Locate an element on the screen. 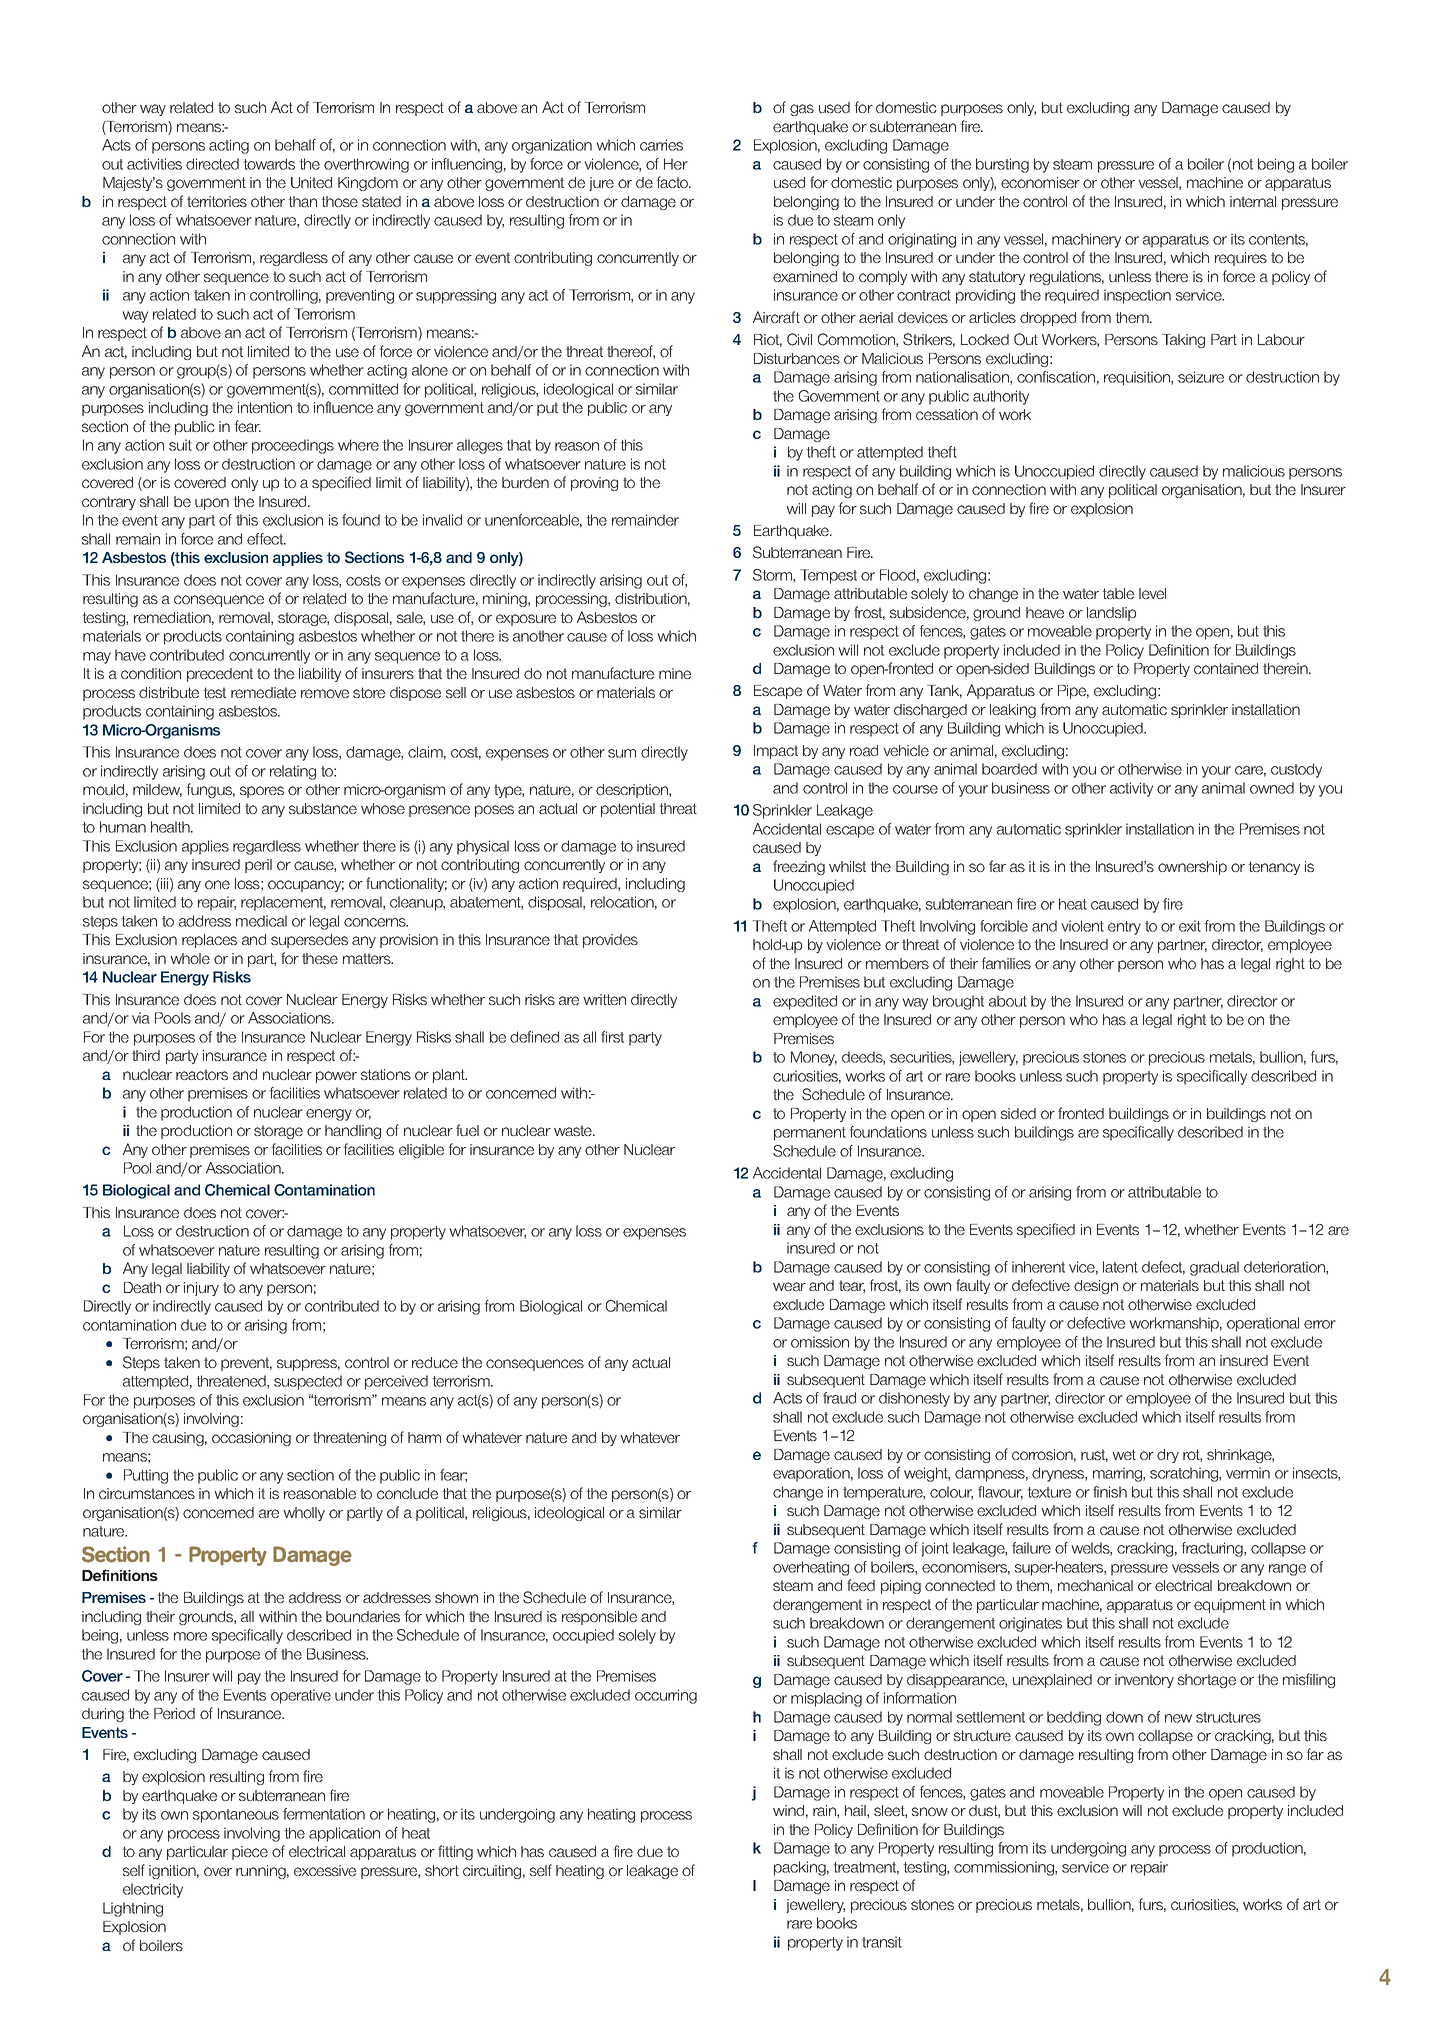 This screenshot has width=1431, height=2024. internal is located at coordinates (1253, 201).
